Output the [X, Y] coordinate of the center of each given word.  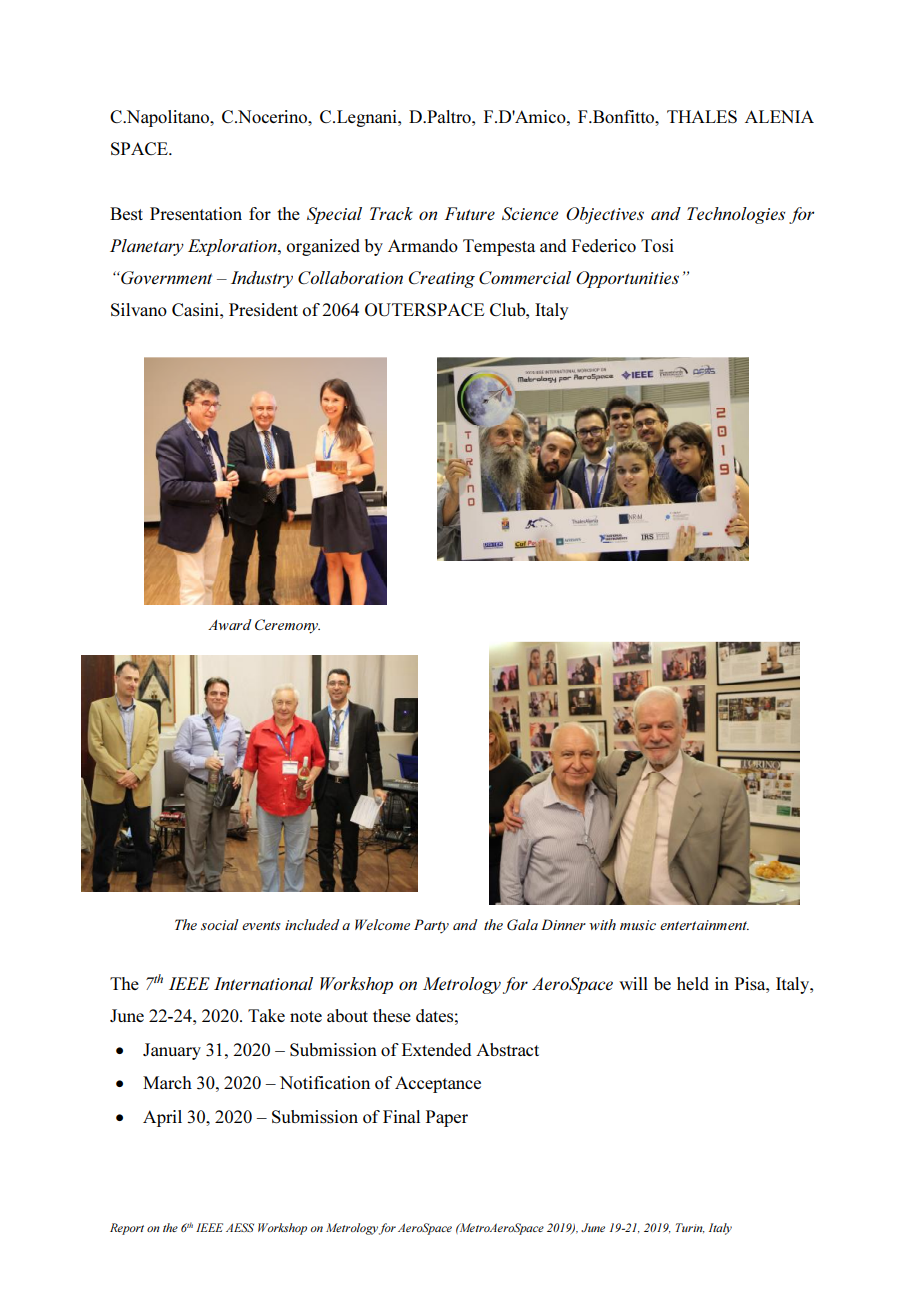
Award [230, 624]
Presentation [196, 213]
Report [127, 1229]
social [220, 924]
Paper [447, 1118]
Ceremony [287, 626]
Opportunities [627, 279]
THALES [702, 116]
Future [470, 213]
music [638, 925]
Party [431, 926]
